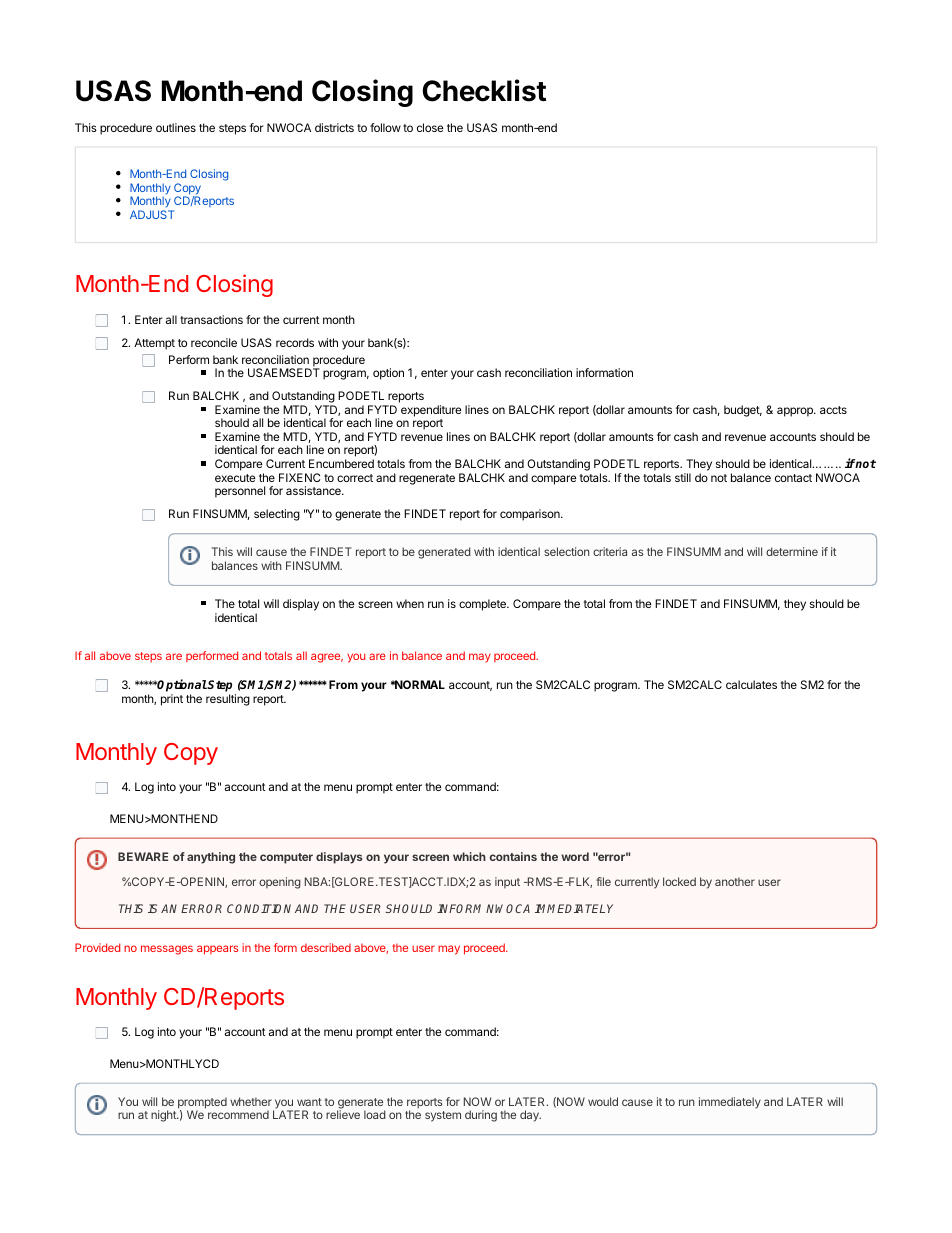 The height and width of the image is (1233, 952). I want to click on determine, so click(792, 551).
